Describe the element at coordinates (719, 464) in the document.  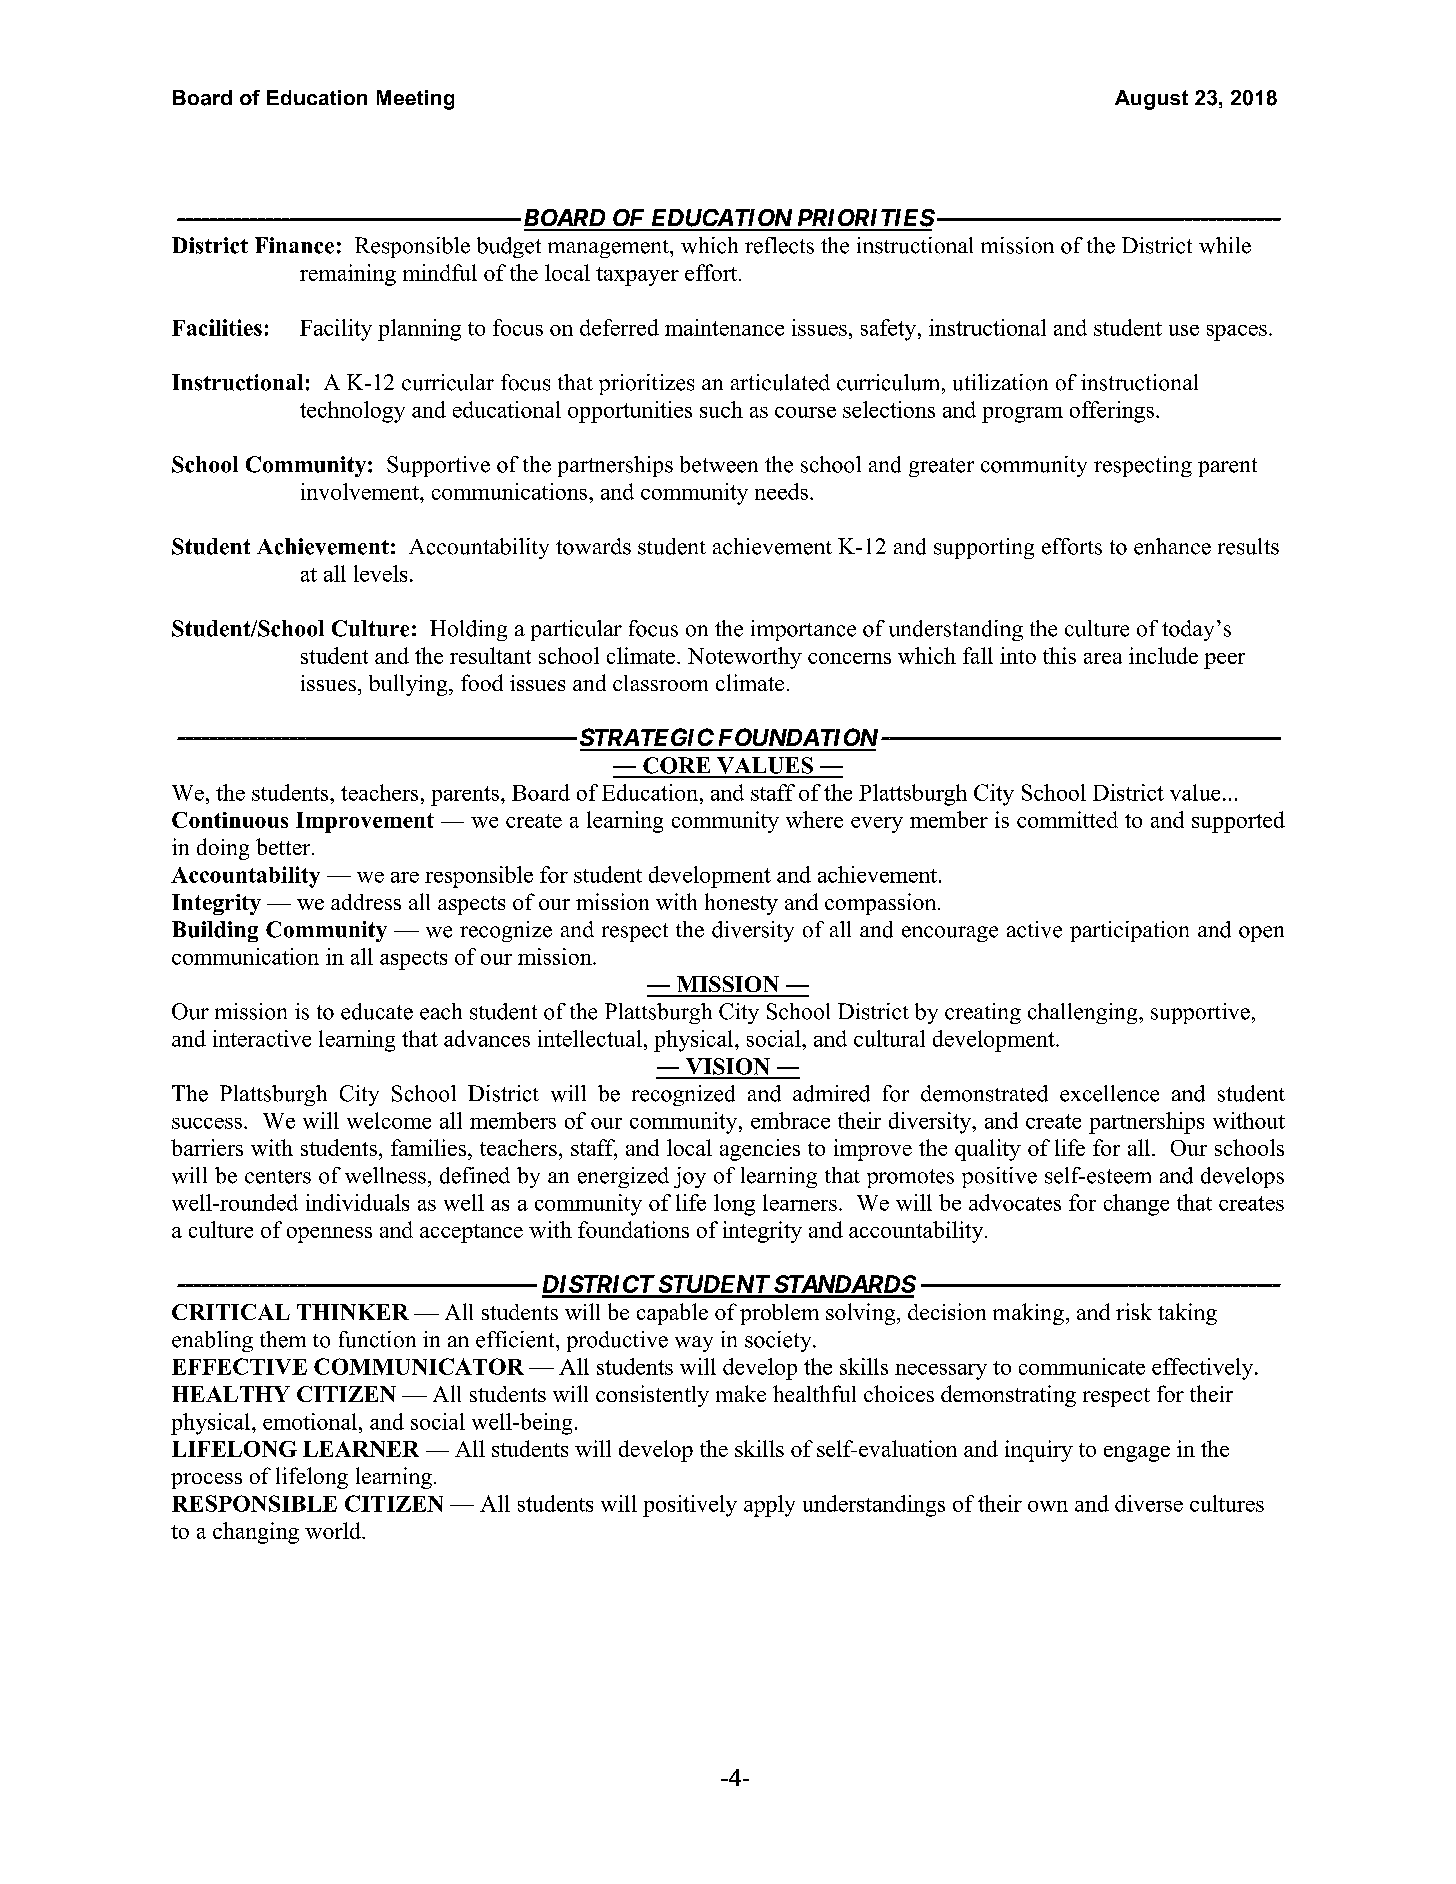
I see `between` at that location.
